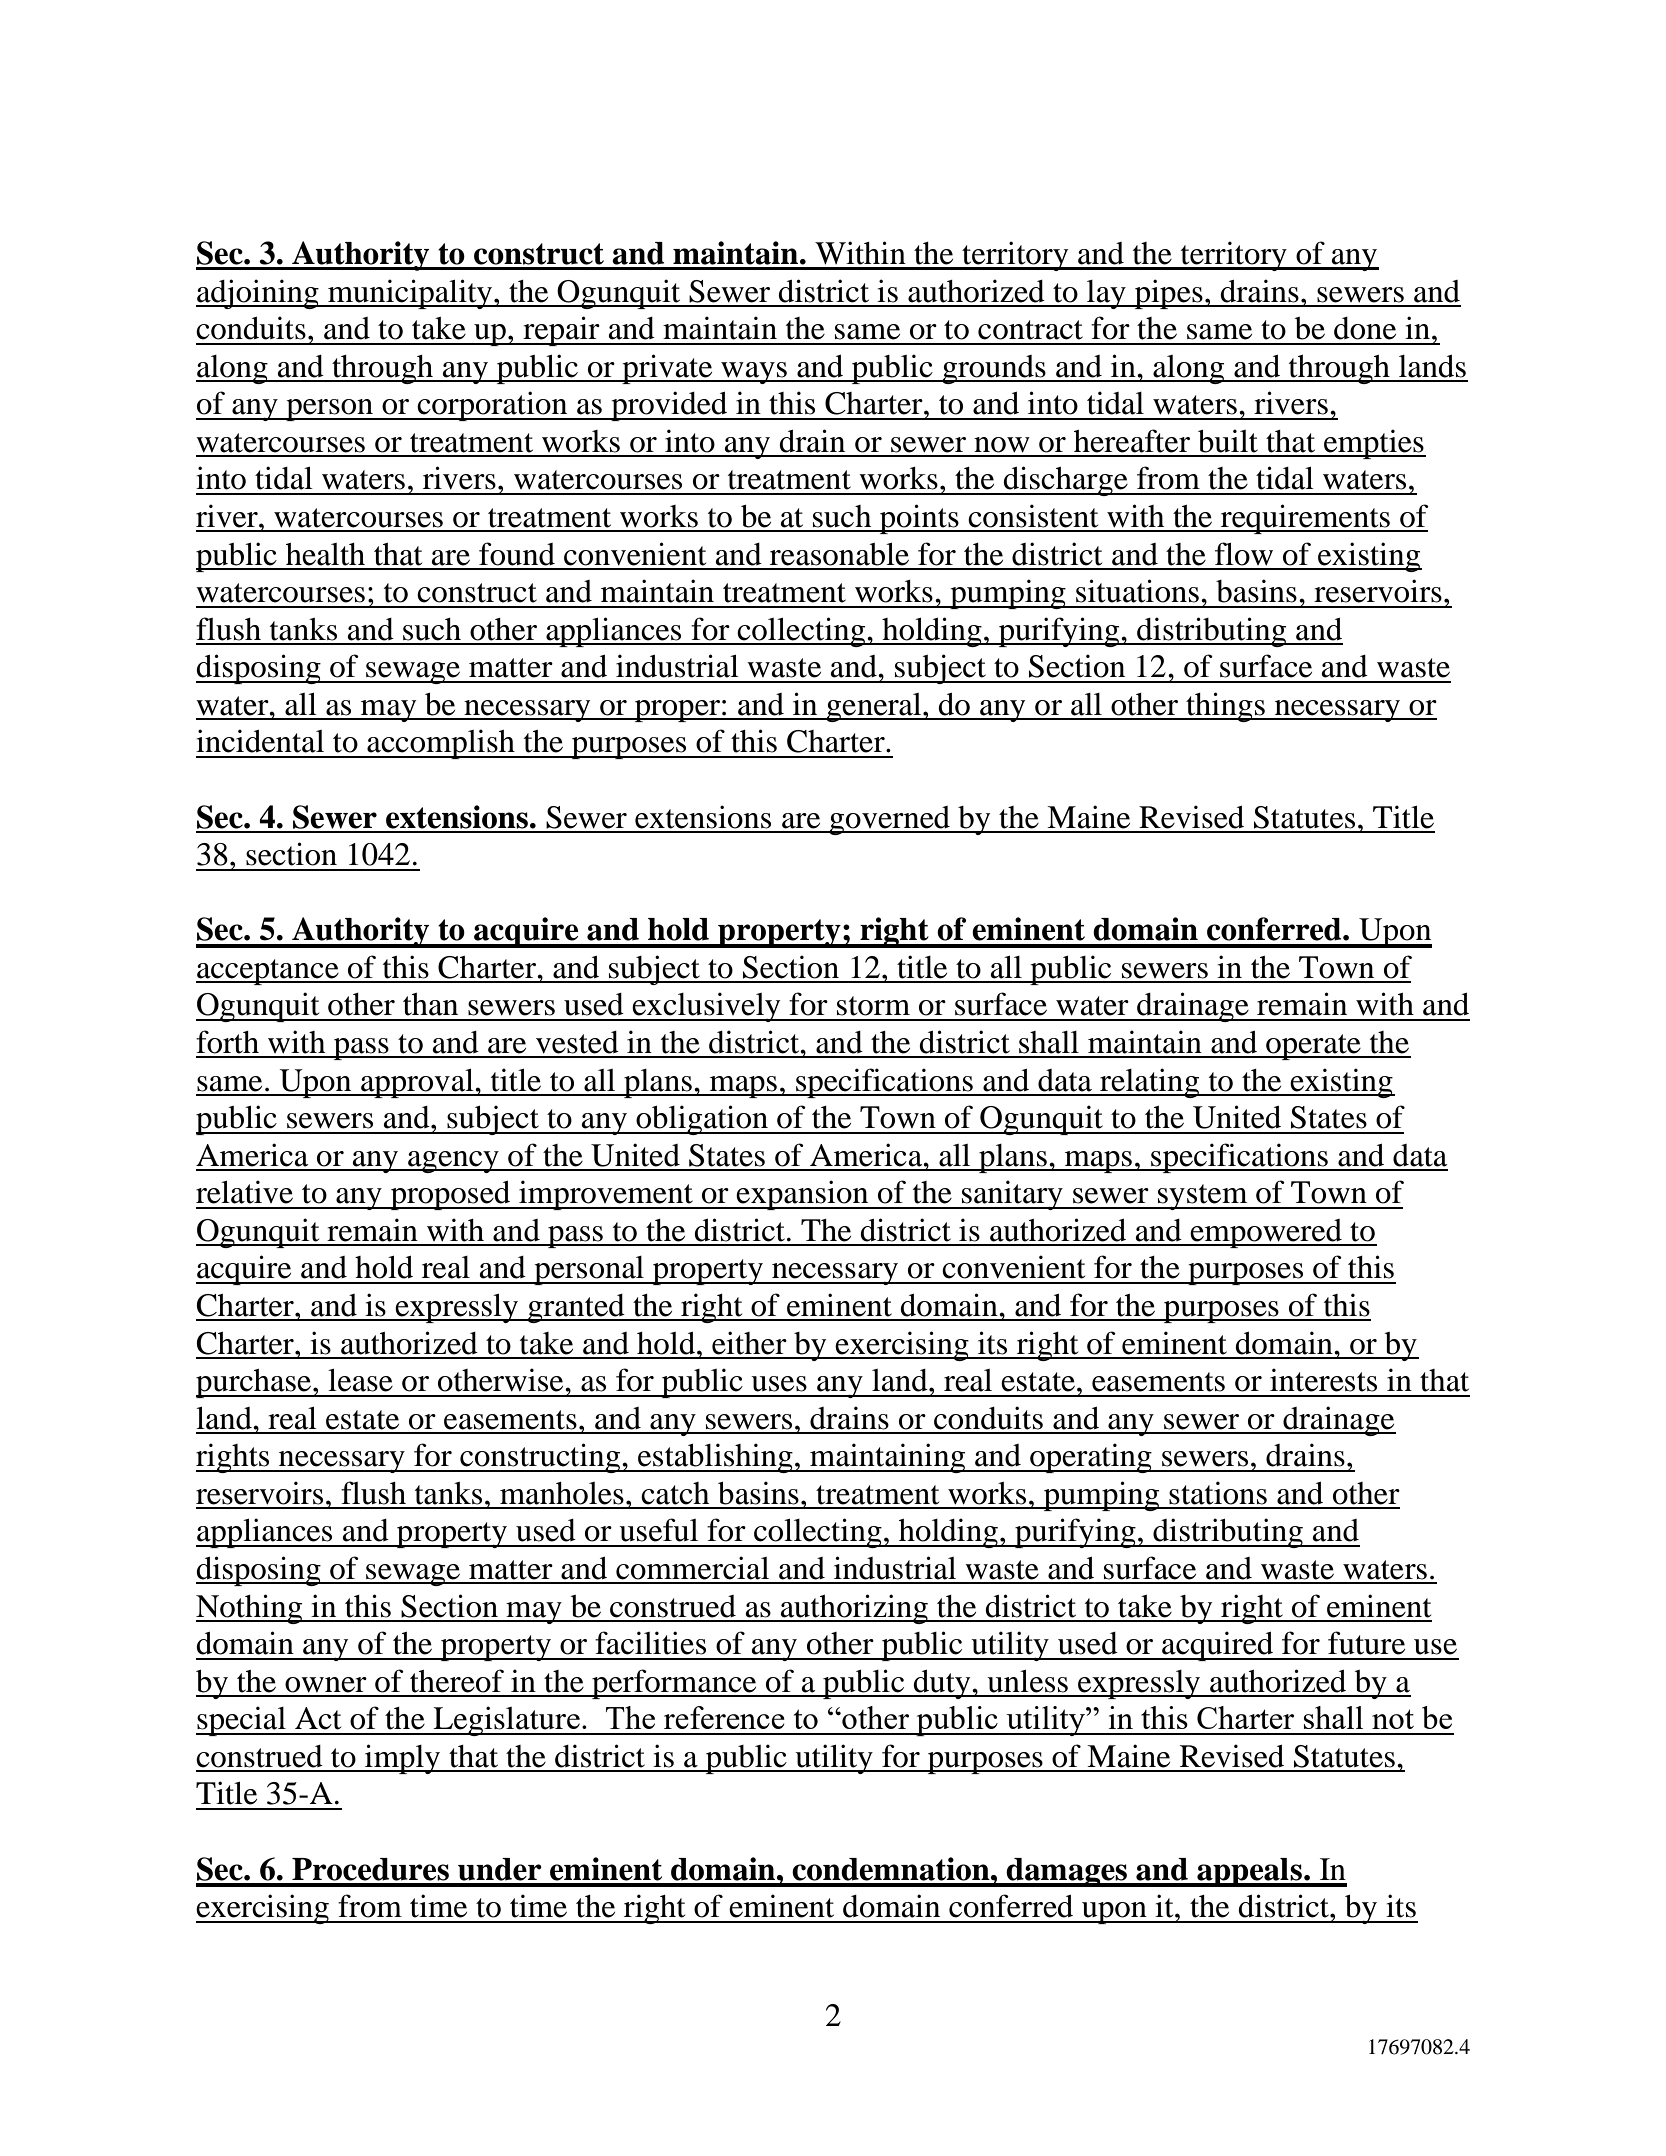  Describe the element at coordinates (410, 294) in the screenshot. I see `municipality` at that location.
